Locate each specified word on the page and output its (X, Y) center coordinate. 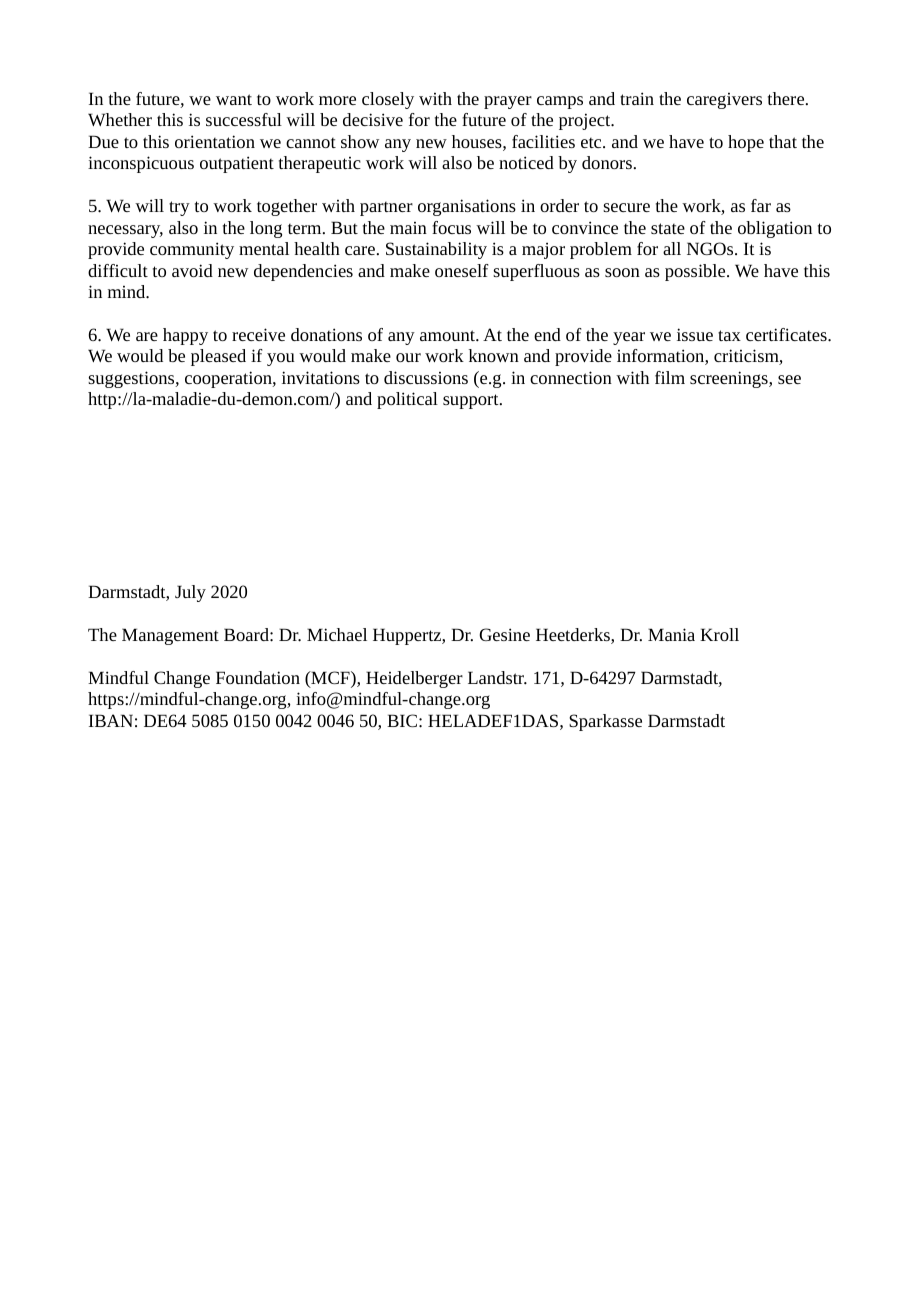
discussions (426, 377)
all (672, 248)
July (190, 593)
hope (746, 143)
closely (388, 100)
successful (244, 119)
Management (170, 636)
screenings (730, 379)
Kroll (719, 634)
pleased (218, 357)
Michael (337, 634)
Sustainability (436, 250)
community (192, 250)
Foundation (258, 677)
